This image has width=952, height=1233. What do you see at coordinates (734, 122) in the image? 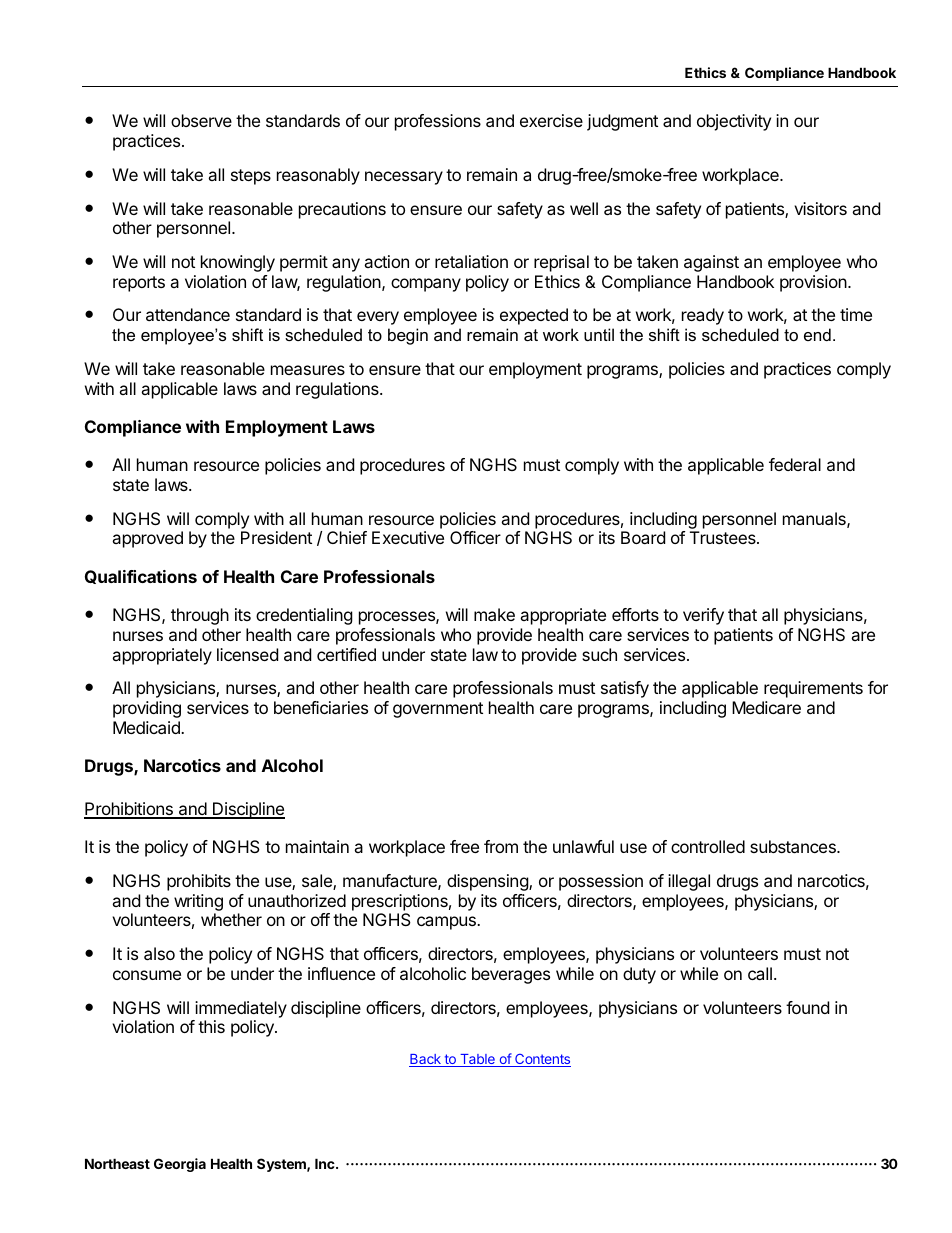
I see `objectivity` at bounding box center [734, 122].
